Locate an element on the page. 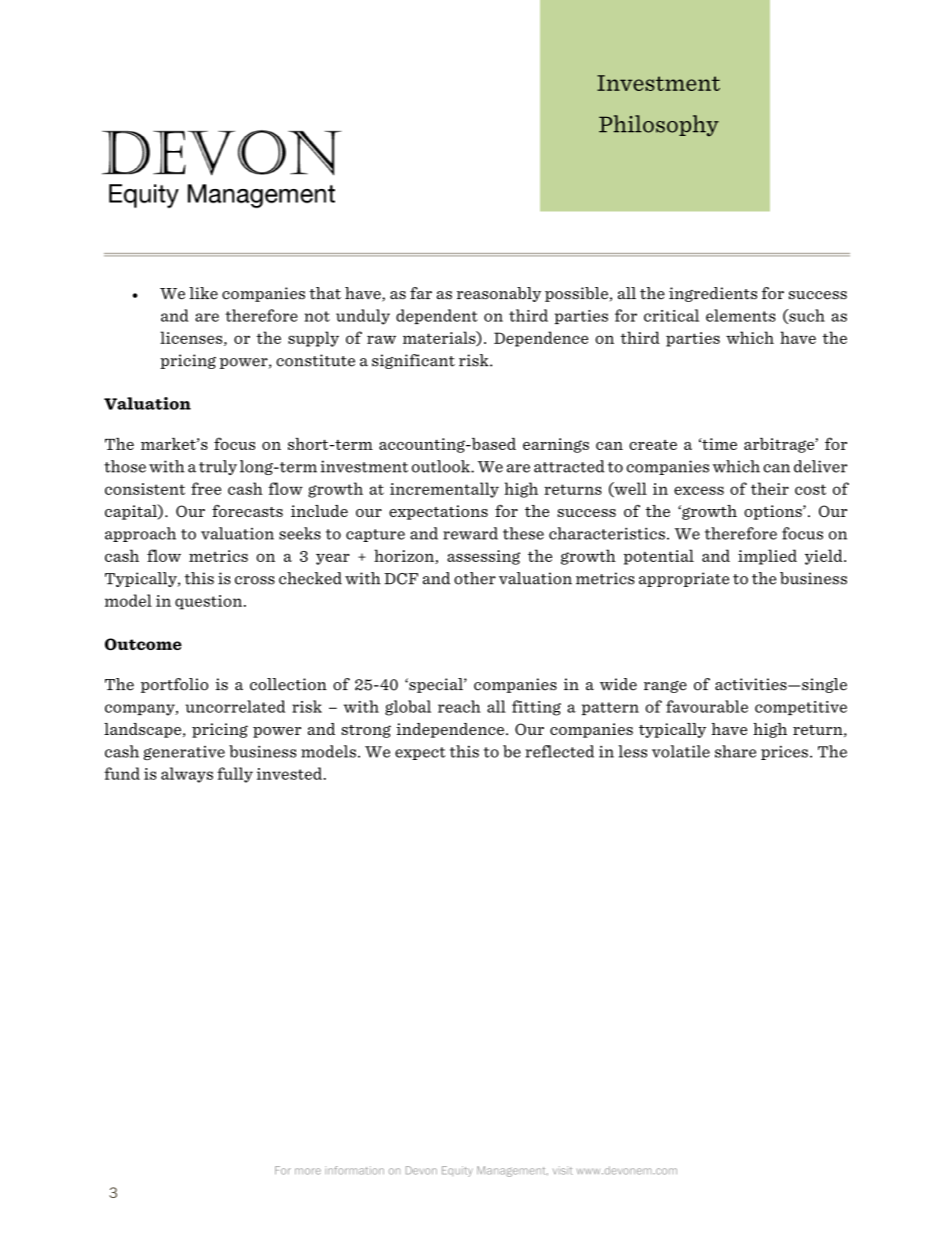  free is located at coordinates (206, 488).
